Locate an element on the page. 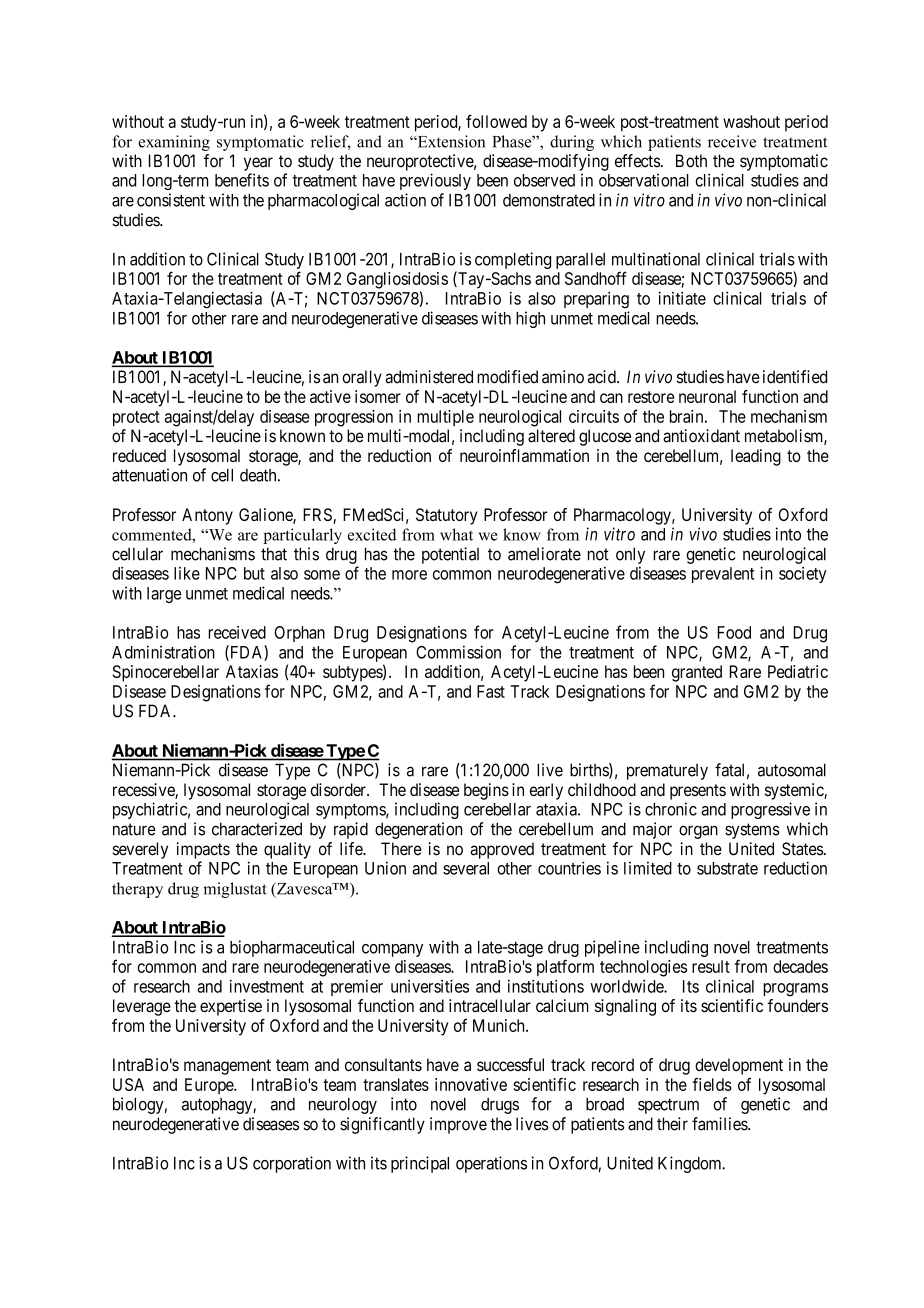 The width and height of the page is (924, 1308). Commission is located at coordinates (458, 652).
